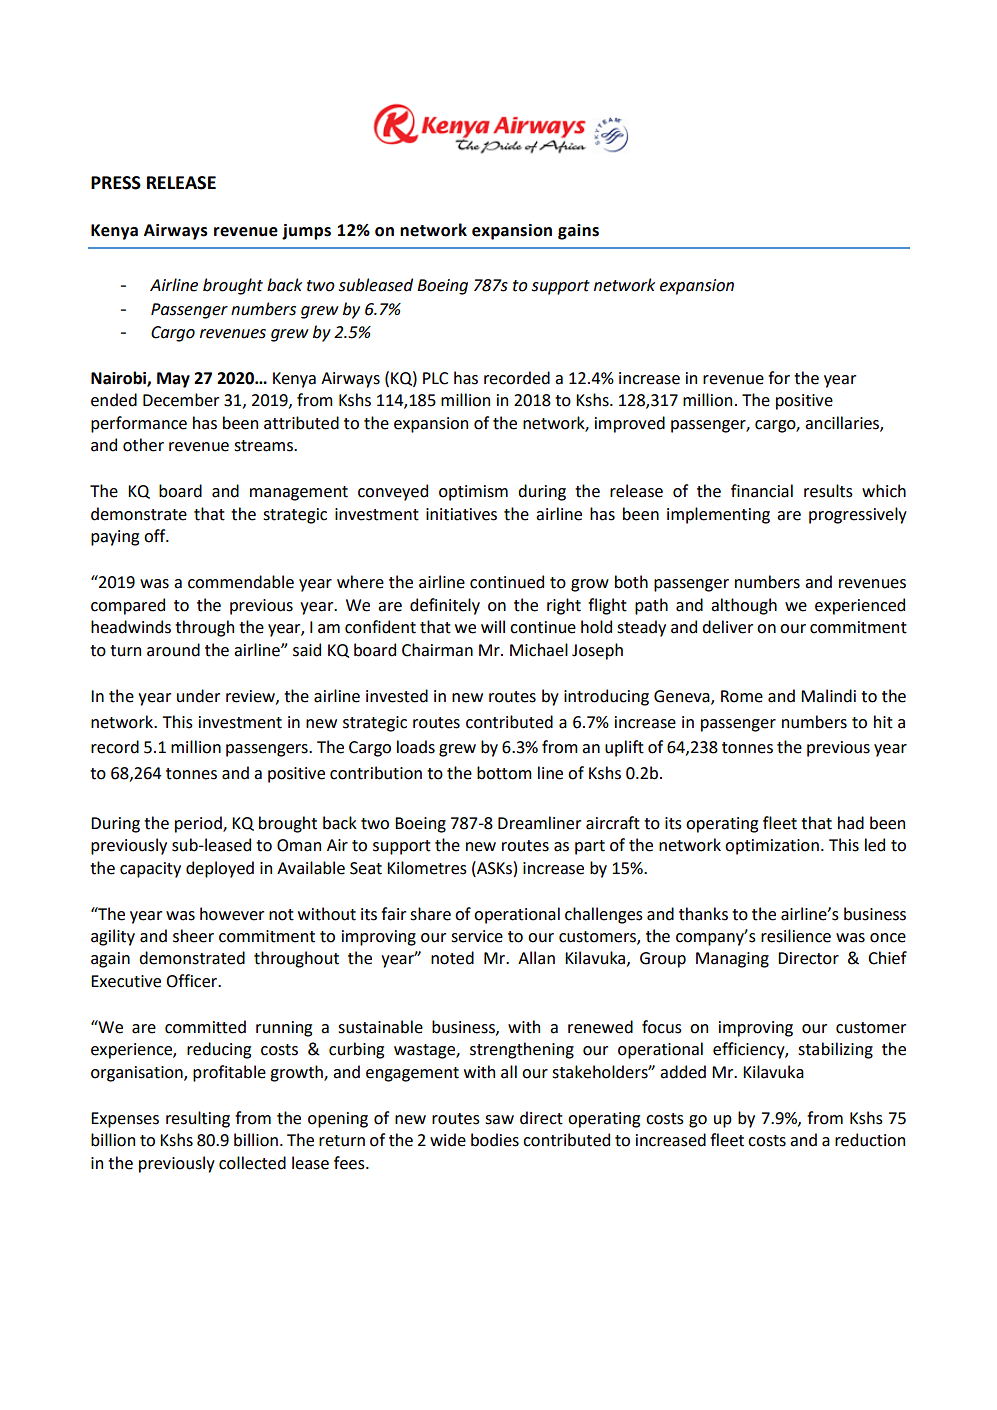 Image resolution: width=997 pixels, height=1410 pixels. I want to click on period, so click(199, 824).
